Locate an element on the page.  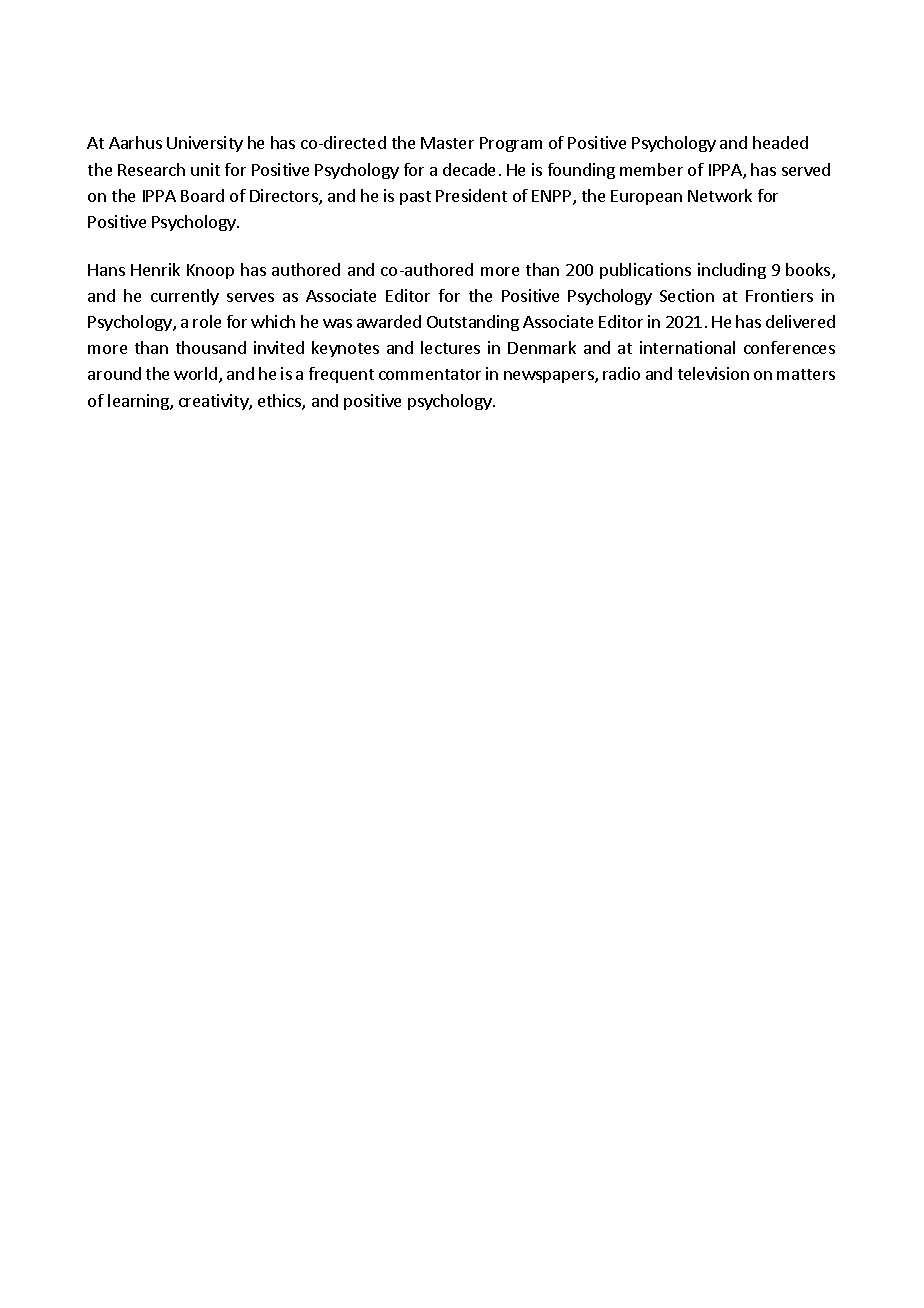
commentator is located at coordinates (430, 374).
